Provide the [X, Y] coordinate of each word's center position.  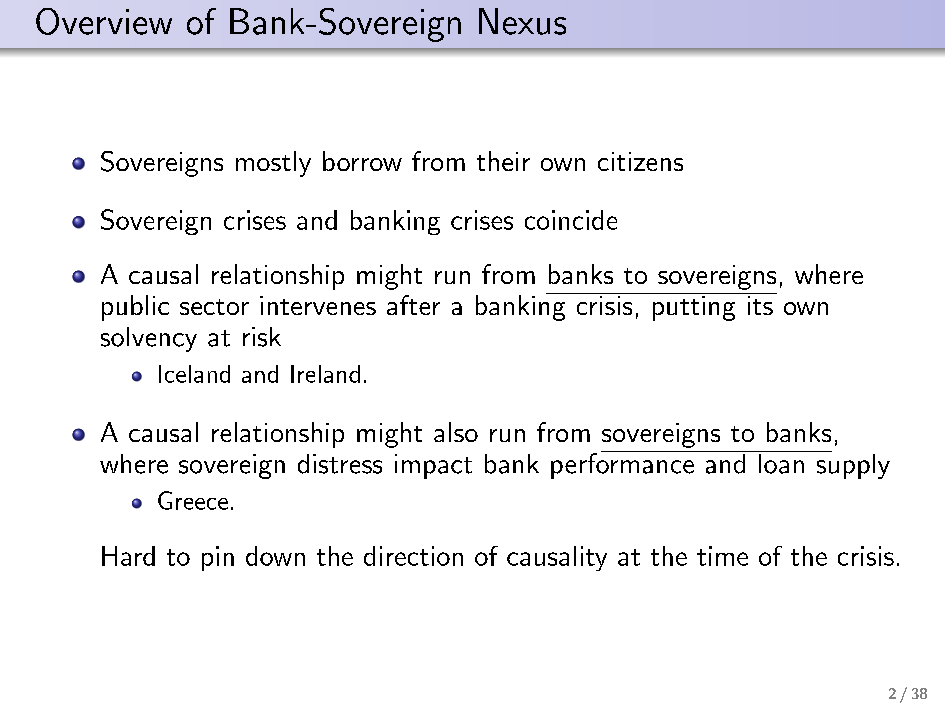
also [456, 432]
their [503, 161]
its [759, 304]
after [413, 305]
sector [214, 307]
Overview [104, 21]
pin [218, 558]
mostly [273, 164]
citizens [640, 161]
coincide [571, 220]
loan [781, 462]
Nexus [522, 21]
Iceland [194, 374]
